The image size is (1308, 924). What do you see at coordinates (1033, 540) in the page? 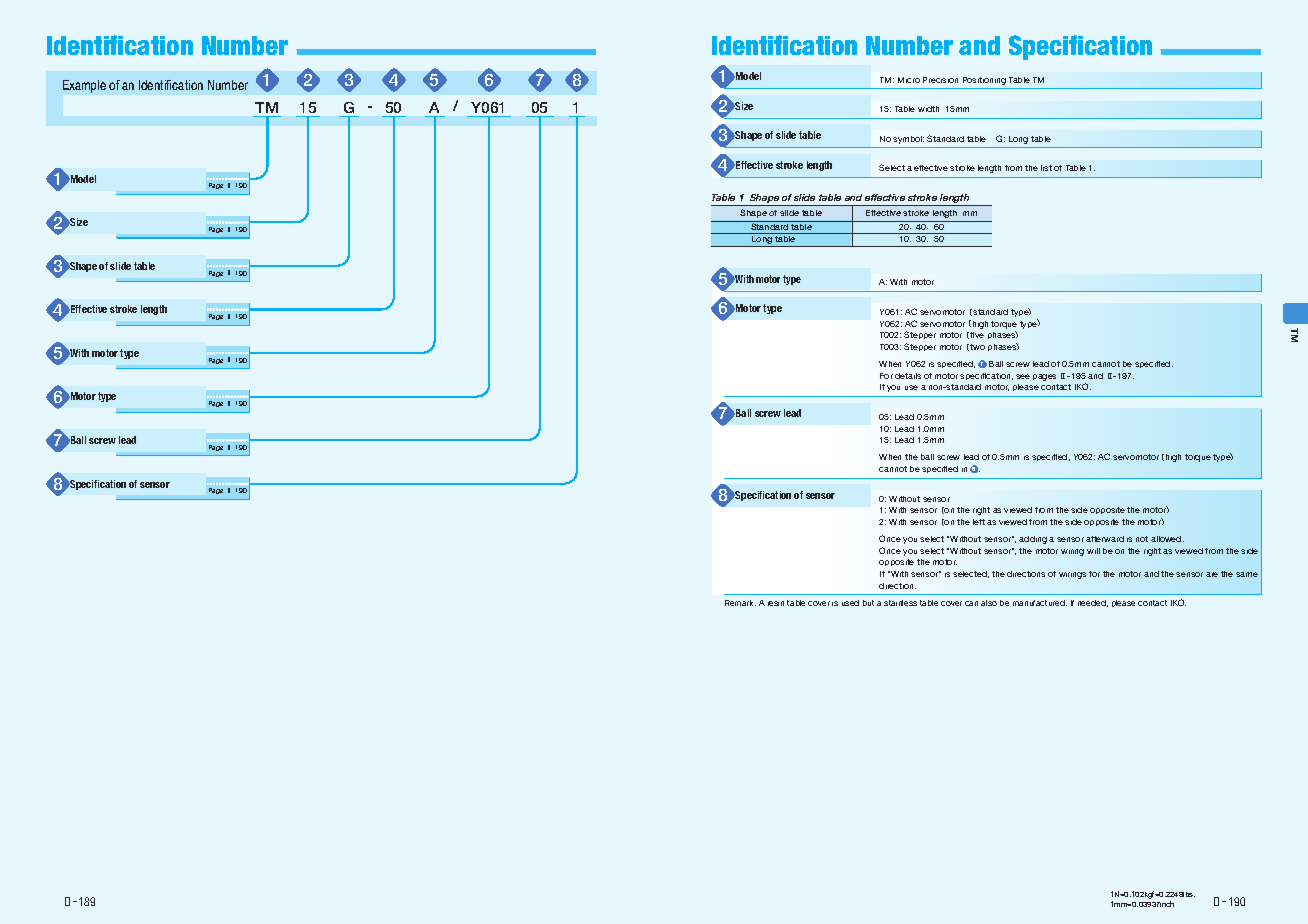
I see `adding` at bounding box center [1033, 540].
